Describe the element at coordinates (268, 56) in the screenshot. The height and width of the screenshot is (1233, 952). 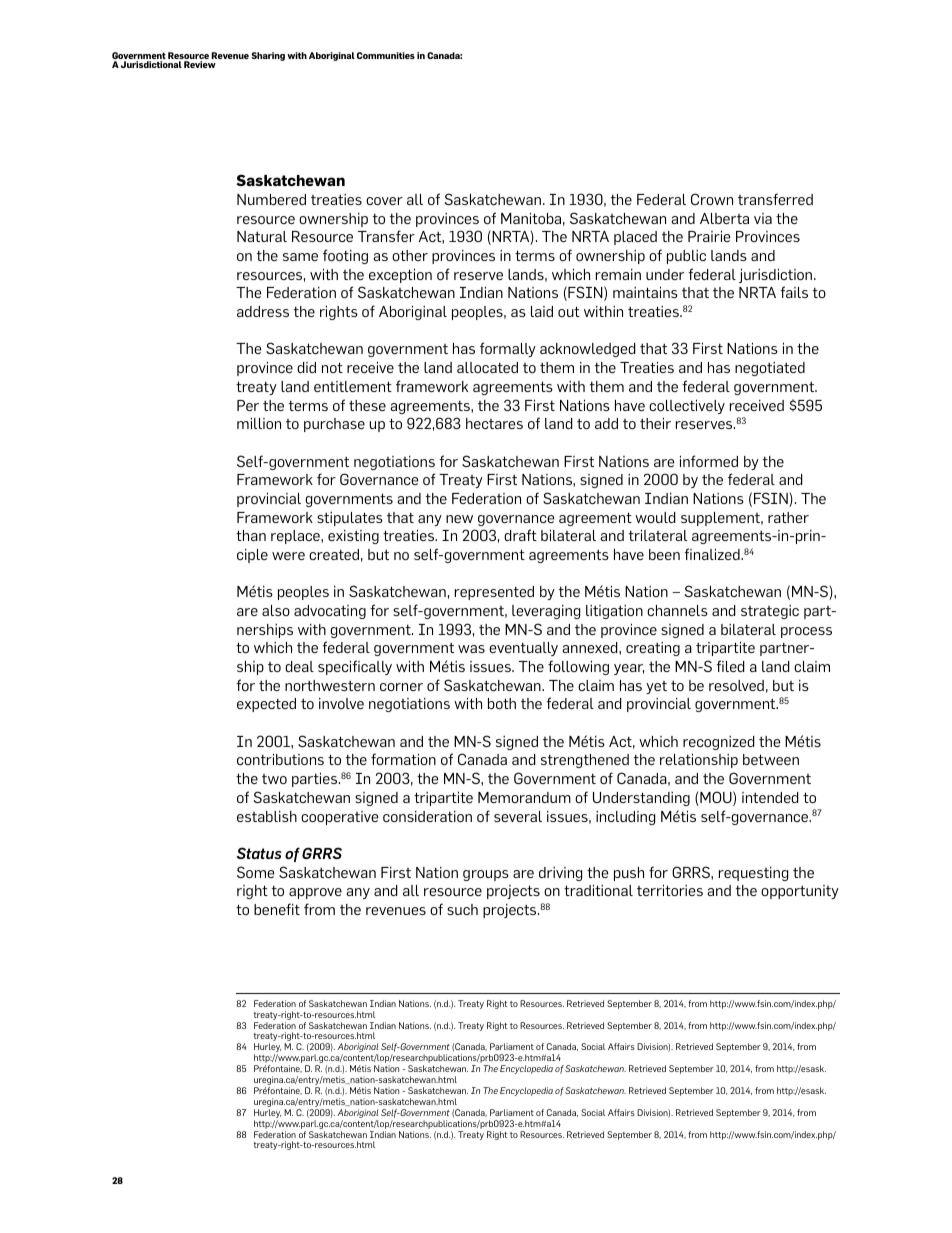
I see `Sharing` at that location.
